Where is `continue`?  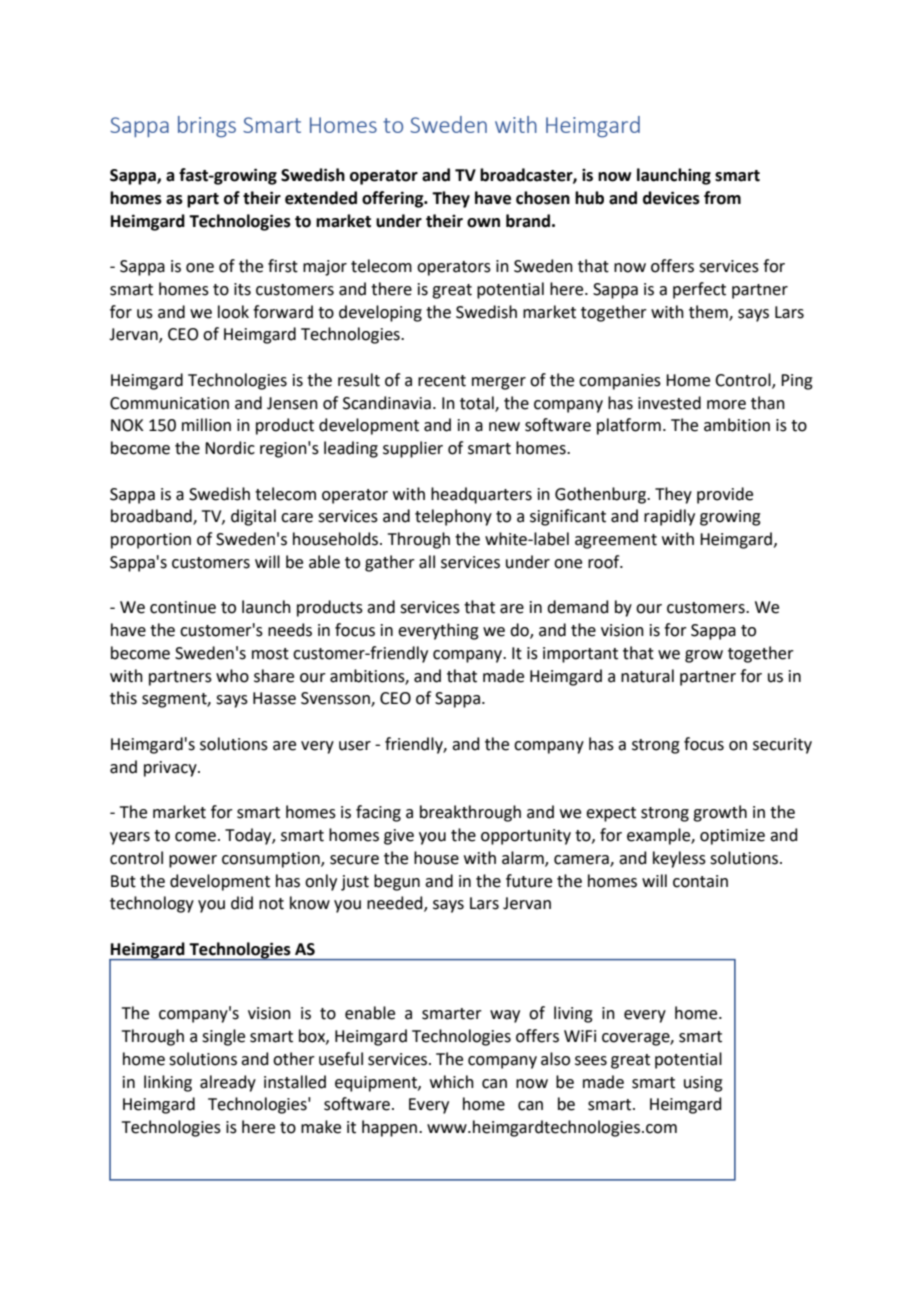
continue is located at coordinates (183, 607).
